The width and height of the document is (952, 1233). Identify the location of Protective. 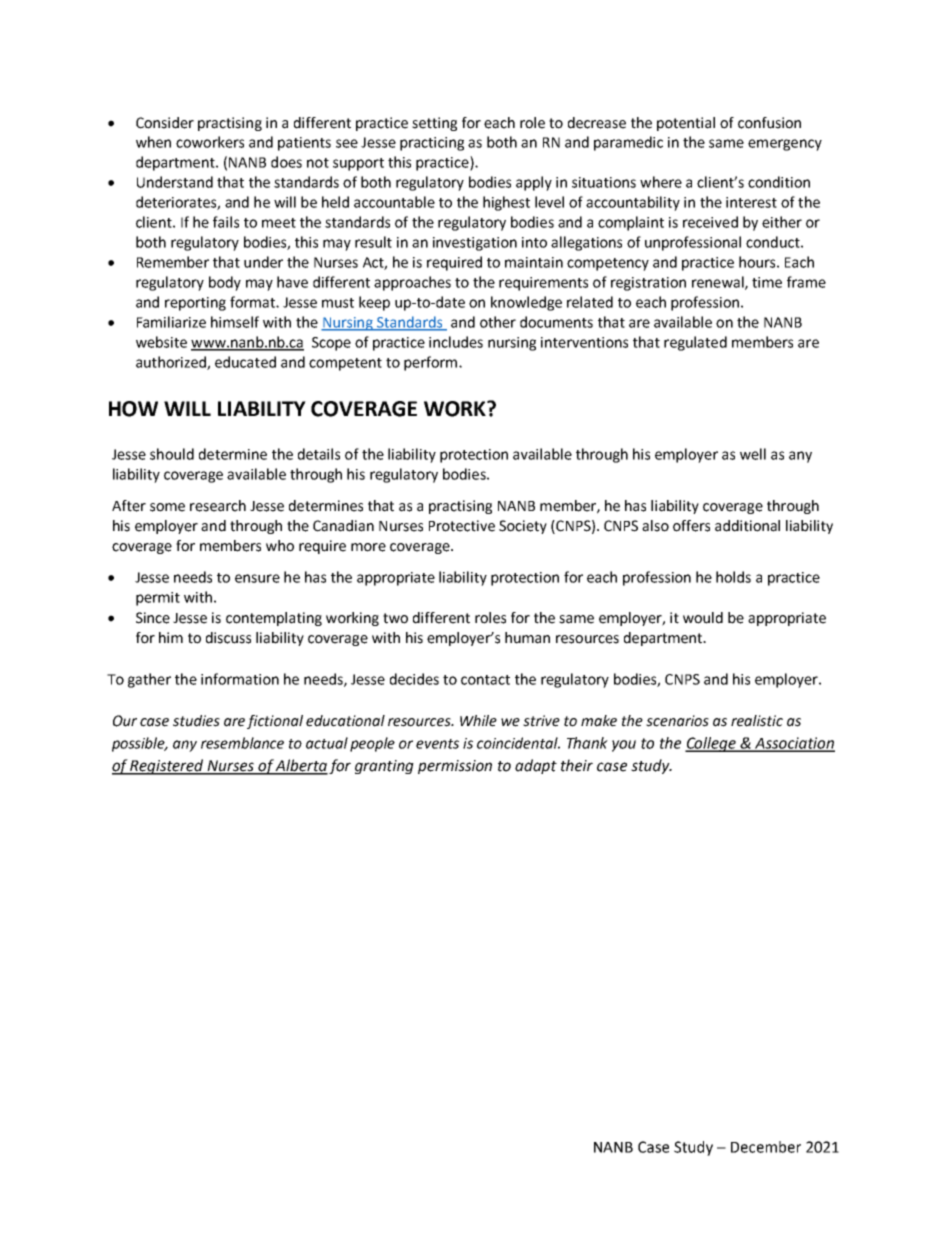
(462, 526).
